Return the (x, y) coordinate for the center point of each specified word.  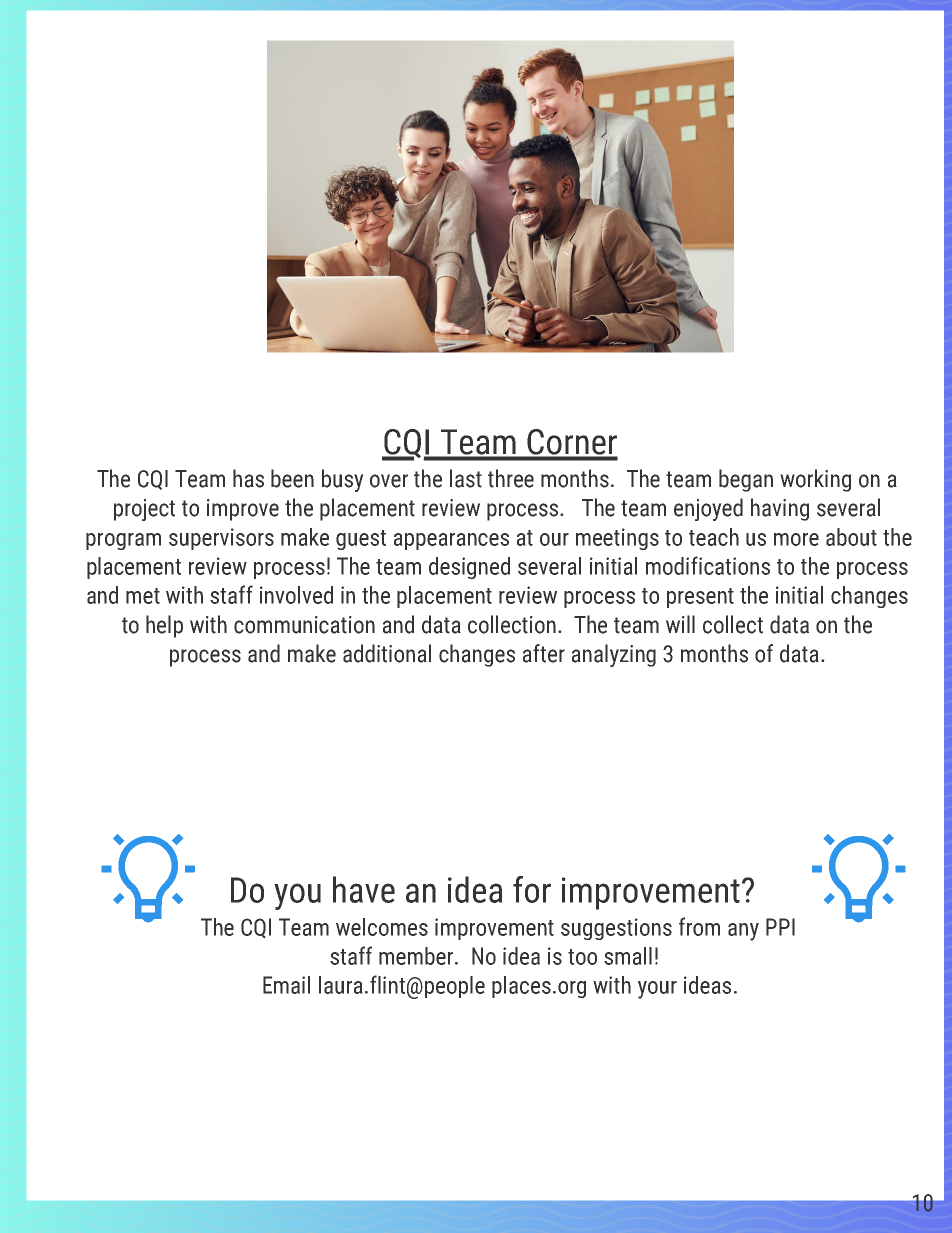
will (680, 624)
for (532, 889)
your (657, 990)
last (466, 478)
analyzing (614, 655)
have (364, 889)
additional (387, 653)
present (700, 598)
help (164, 626)
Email (286, 985)
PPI (780, 927)
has (248, 478)
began (746, 480)
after (544, 653)
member (417, 956)
